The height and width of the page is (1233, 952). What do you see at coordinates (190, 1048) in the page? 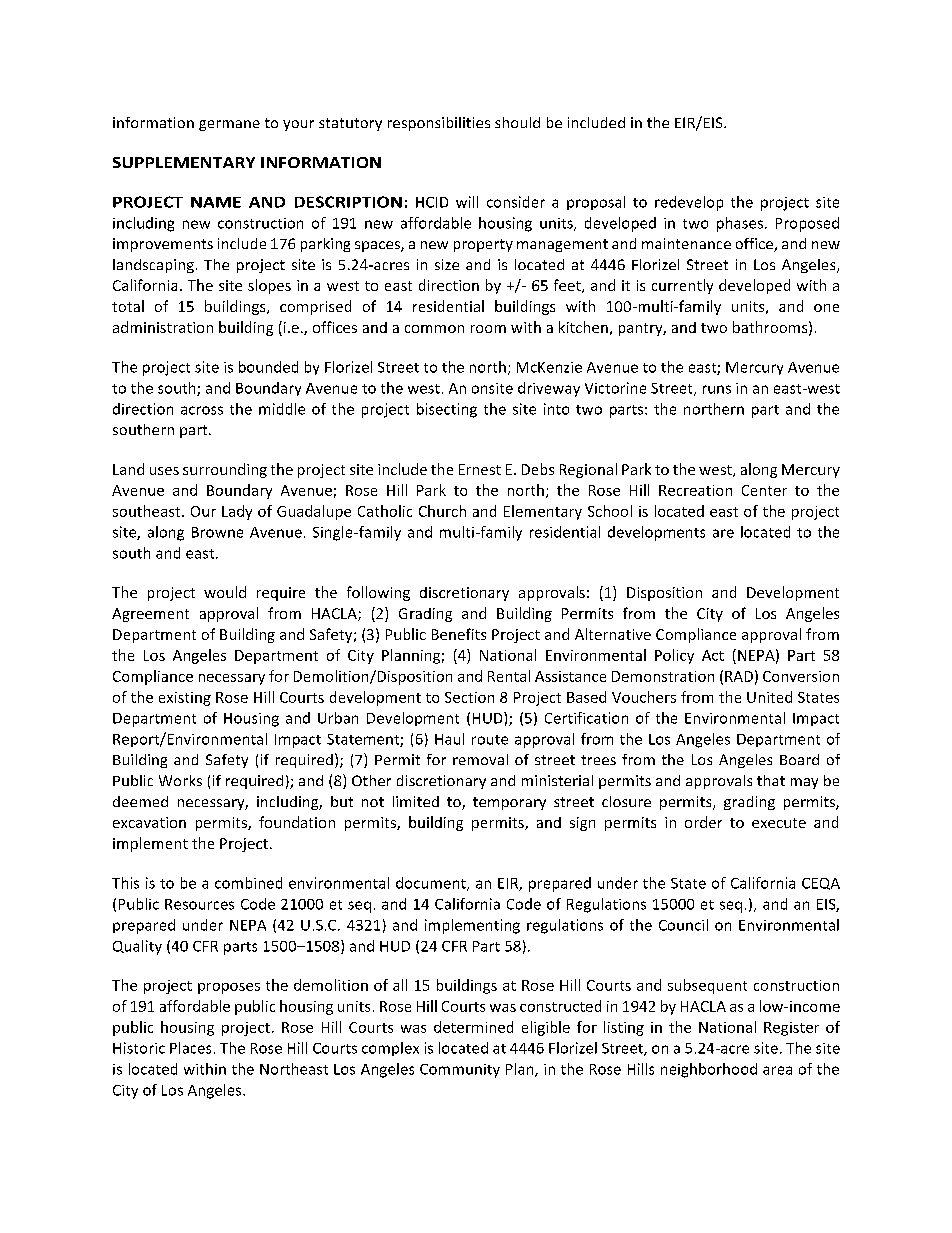
I see `Places` at bounding box center [190, 1048].
